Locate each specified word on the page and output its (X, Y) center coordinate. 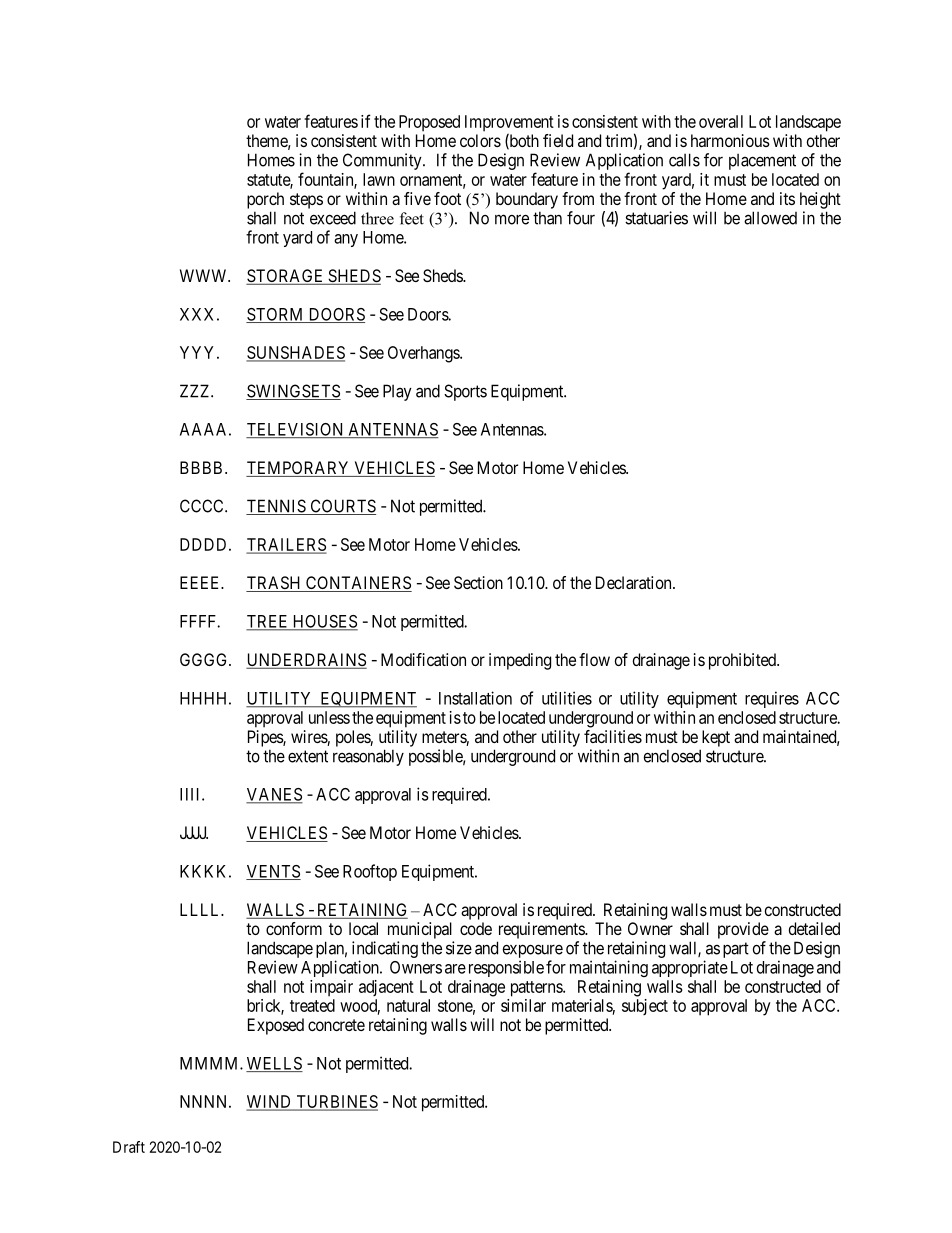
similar (523, 1005)
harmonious (730, 140)
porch (265, 200)
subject (645, 1007)
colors (480, 140)
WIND (270, 1102)
